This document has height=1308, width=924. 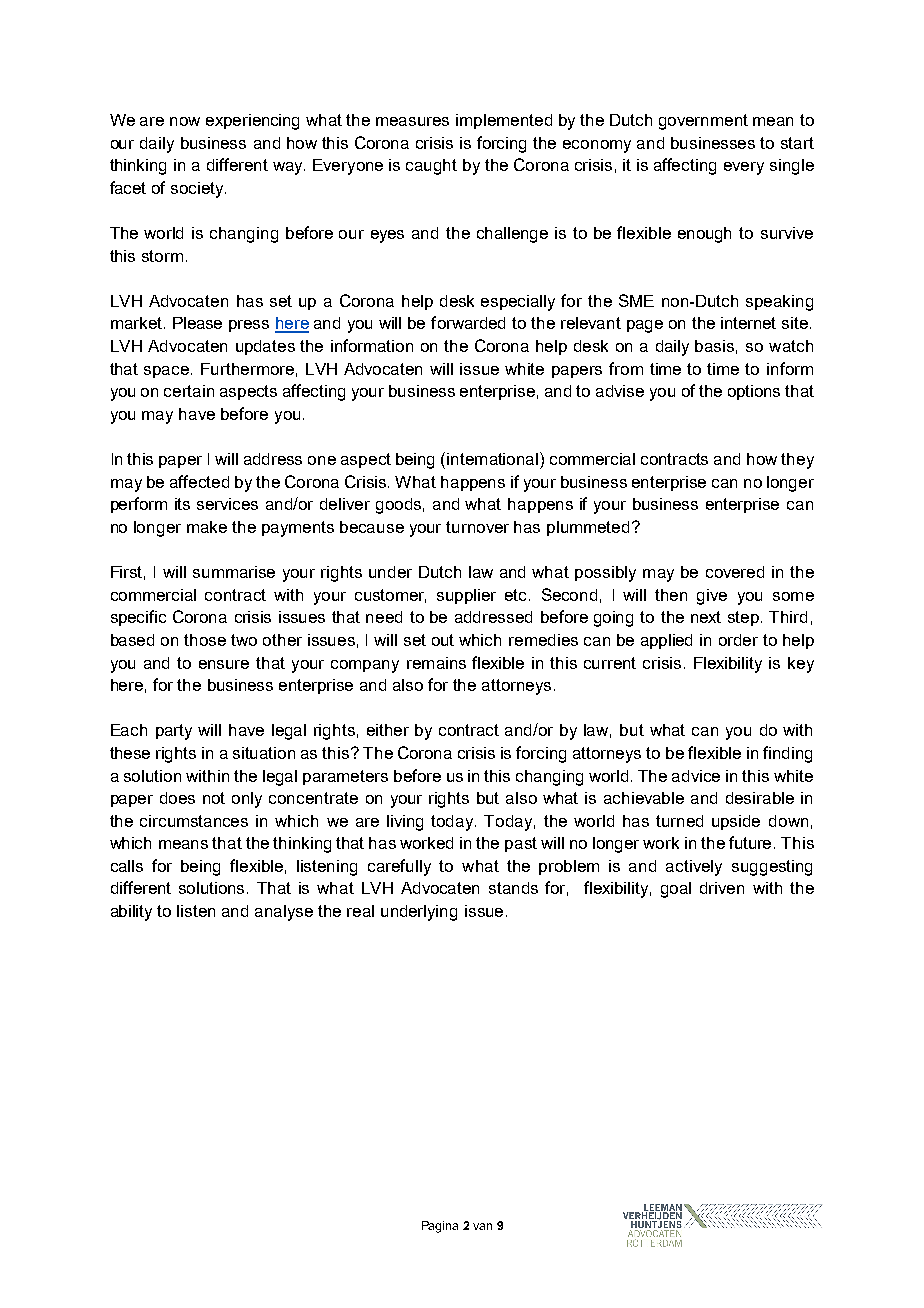 What do you see at coordinates (521, 844) in the document?
I see `past` at bounding box center [521, 844].
